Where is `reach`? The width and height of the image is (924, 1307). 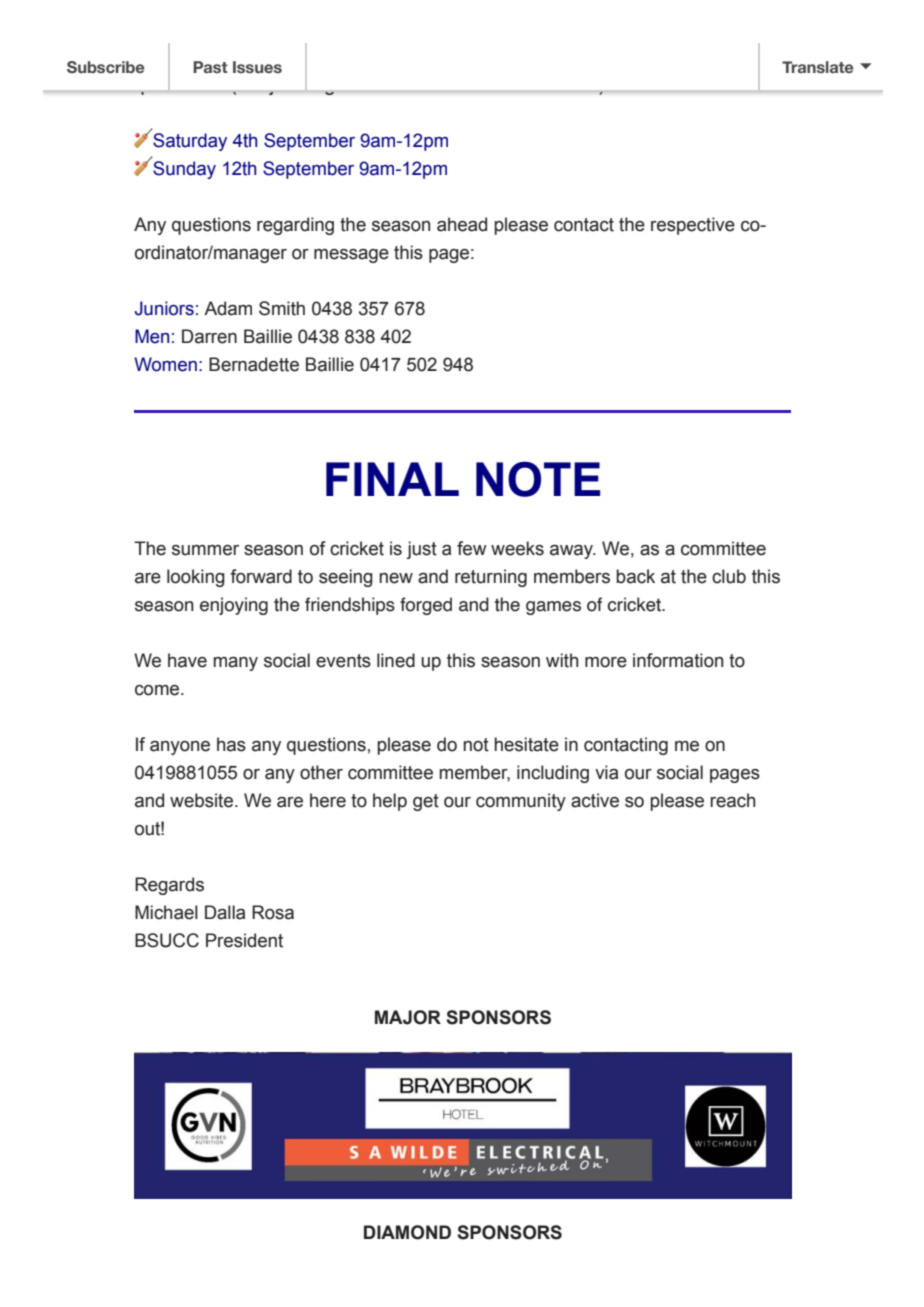
reach is located at coordinates (732, 800).
